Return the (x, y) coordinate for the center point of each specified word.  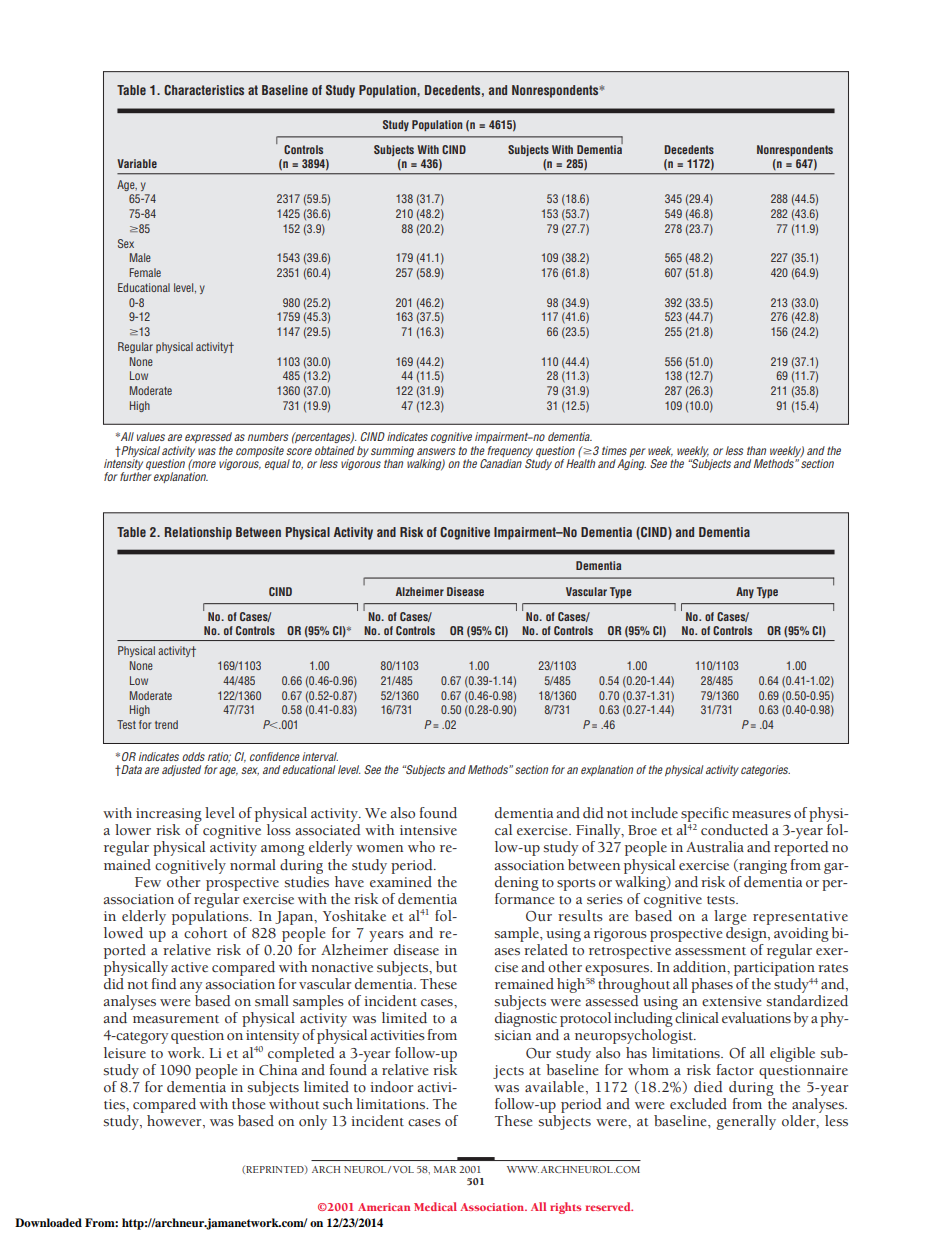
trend (166, 724)
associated (328, 830)
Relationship (198, 533)
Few (148, 882)
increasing (169, 816)
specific (706, 816)
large (730, 917)
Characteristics (204, 90)
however (175, 1119)
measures (761, 815)
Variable (137, 163)
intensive (428, 830)
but (446, 967)
